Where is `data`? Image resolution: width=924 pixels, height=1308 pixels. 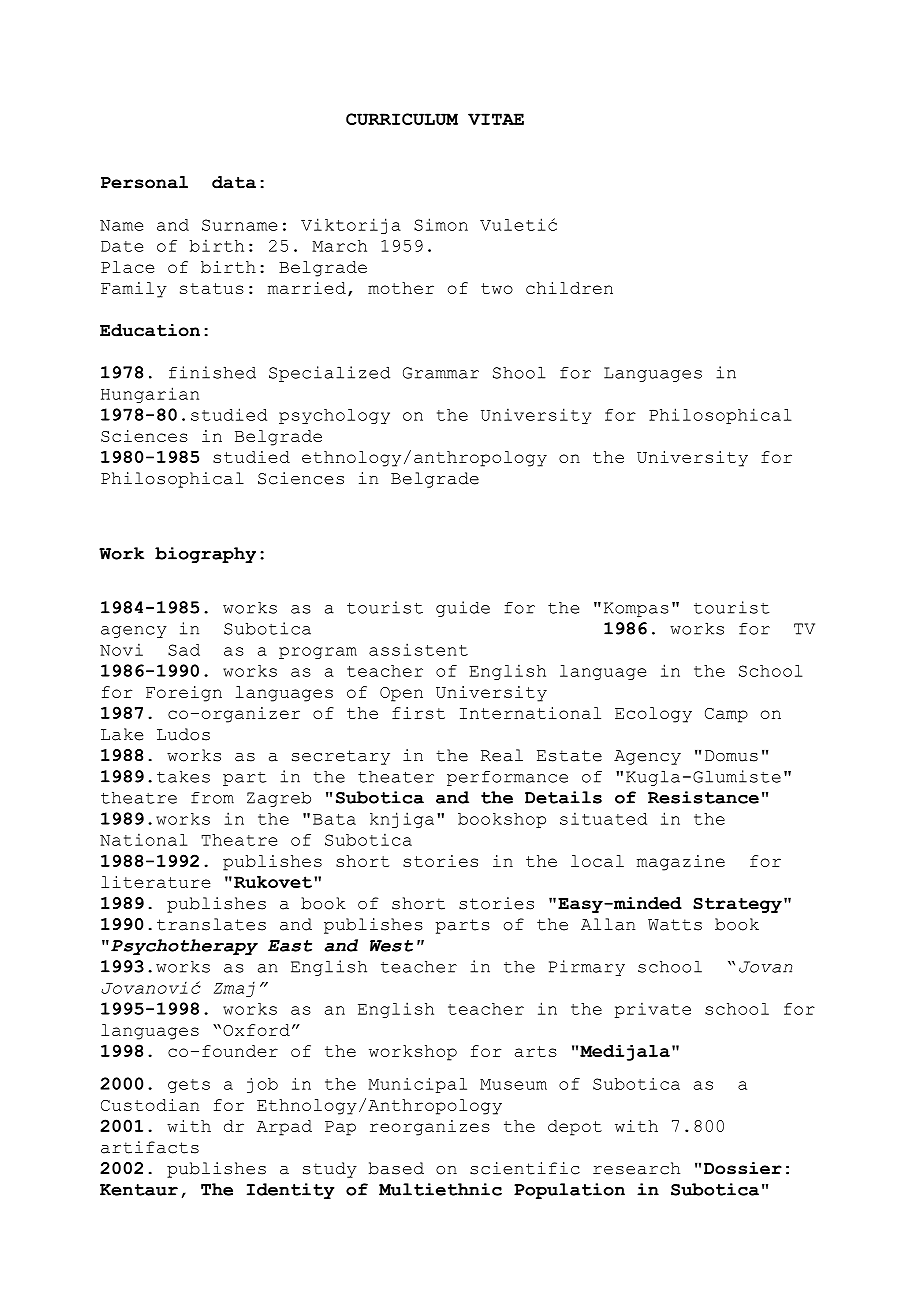 data is located at coordinates (234, 182).
